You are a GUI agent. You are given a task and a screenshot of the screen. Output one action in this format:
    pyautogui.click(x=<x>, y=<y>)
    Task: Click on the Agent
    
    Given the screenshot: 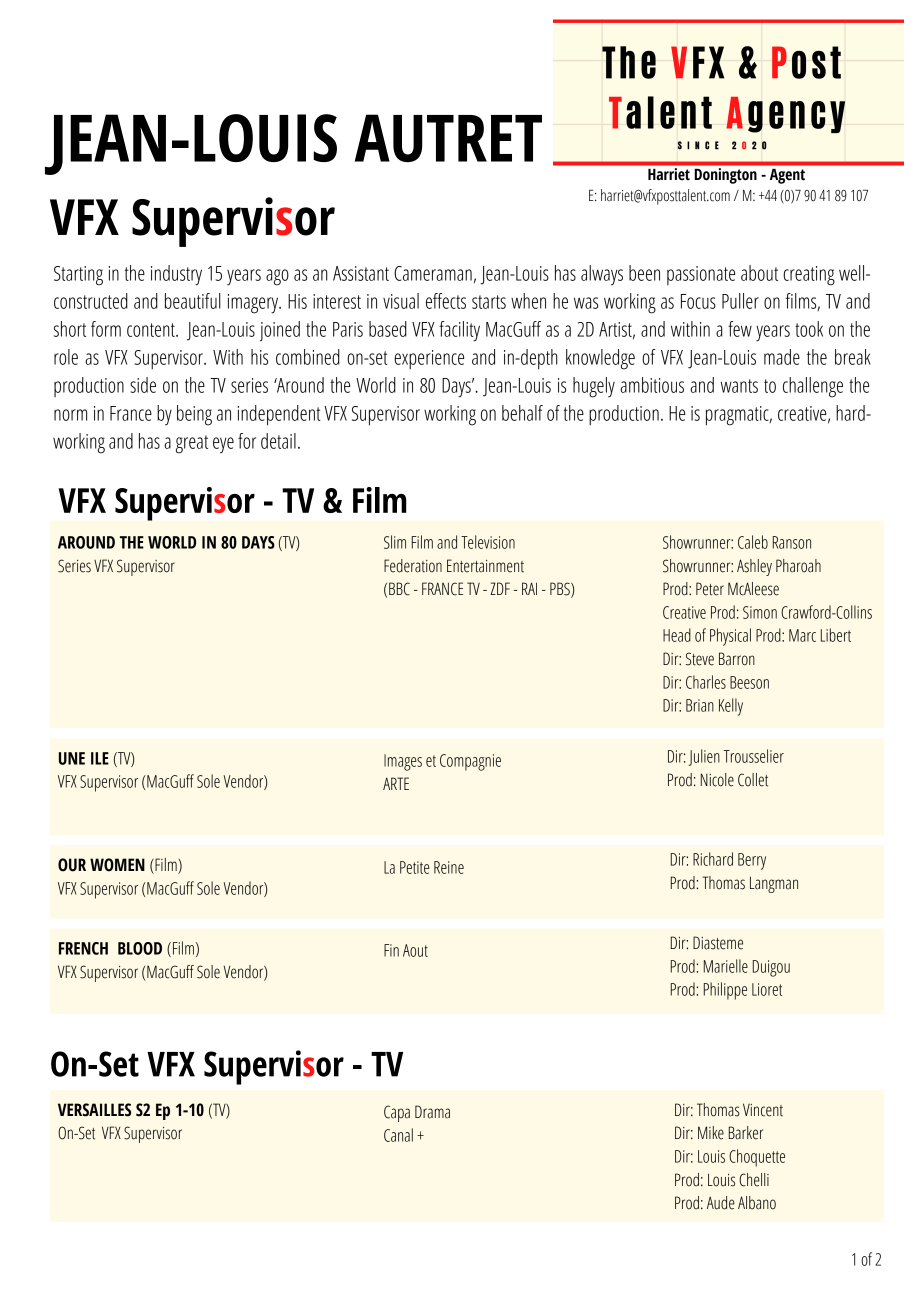 What is the action you would take?
    pyautogui.click(x=787, y=176)
